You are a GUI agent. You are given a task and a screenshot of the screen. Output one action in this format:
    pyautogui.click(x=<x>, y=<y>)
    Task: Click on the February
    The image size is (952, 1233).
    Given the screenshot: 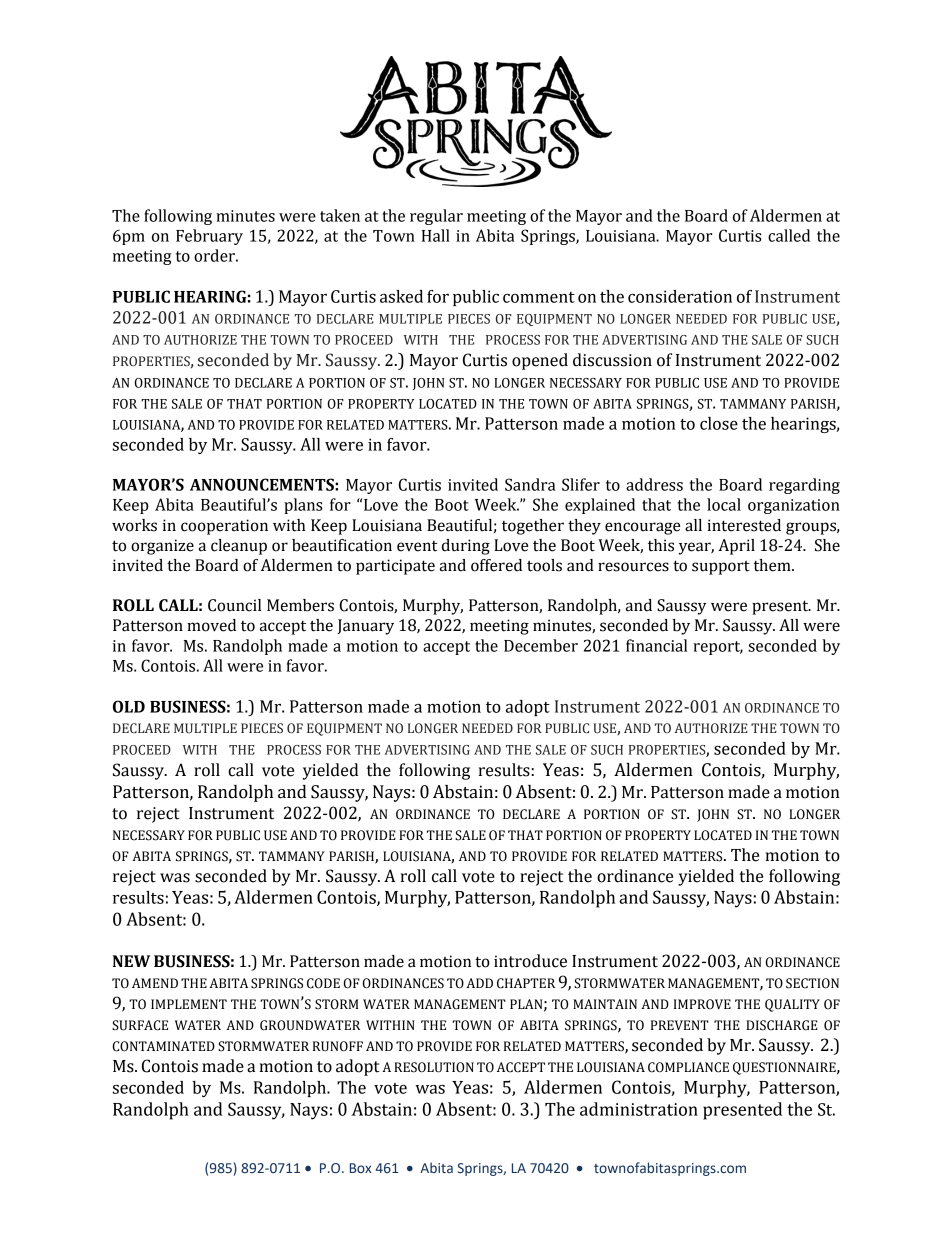 What is the action you would take?
    pyautogui.click(x=209, y=237)
